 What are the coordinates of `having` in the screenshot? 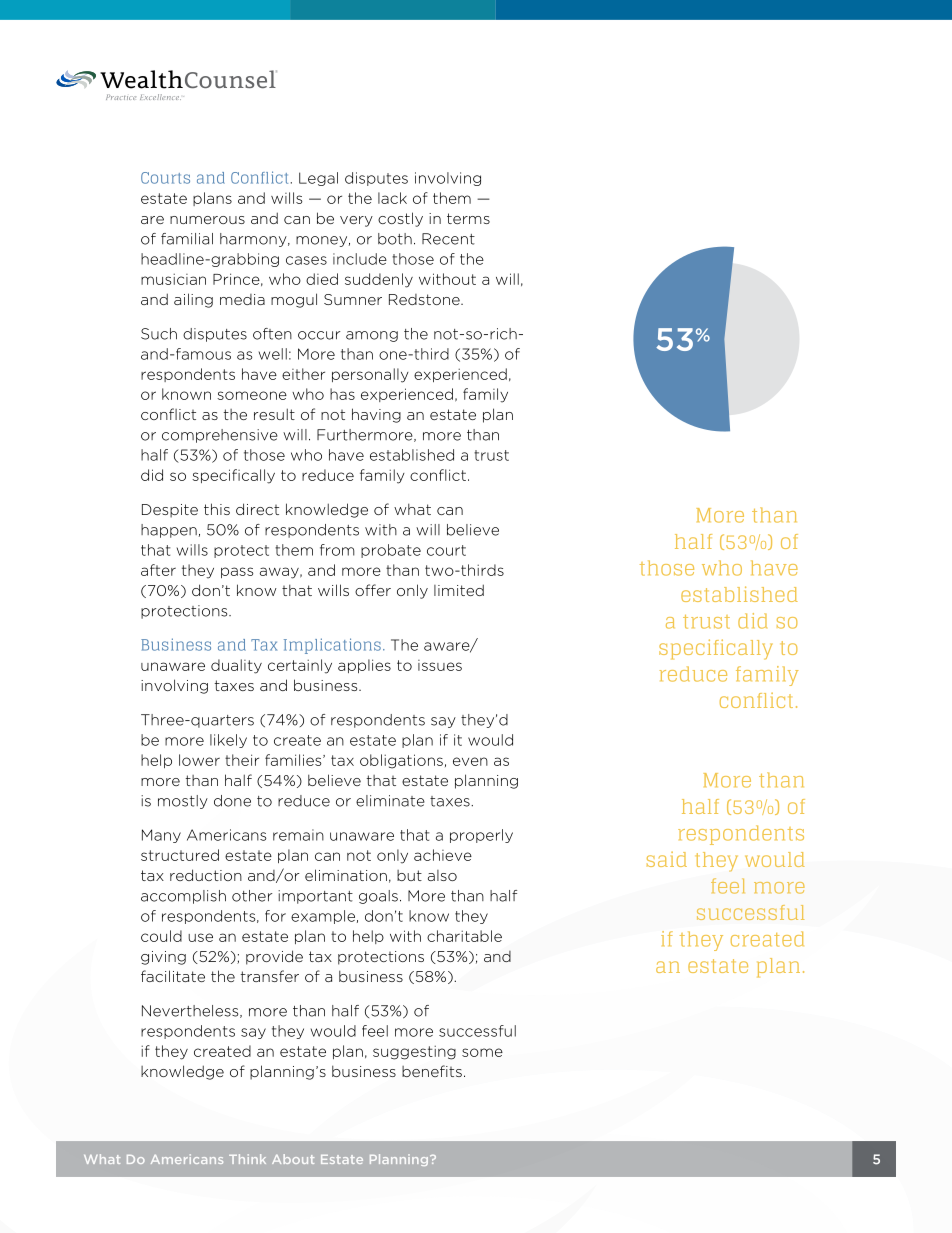 It's located at (376, 415).
